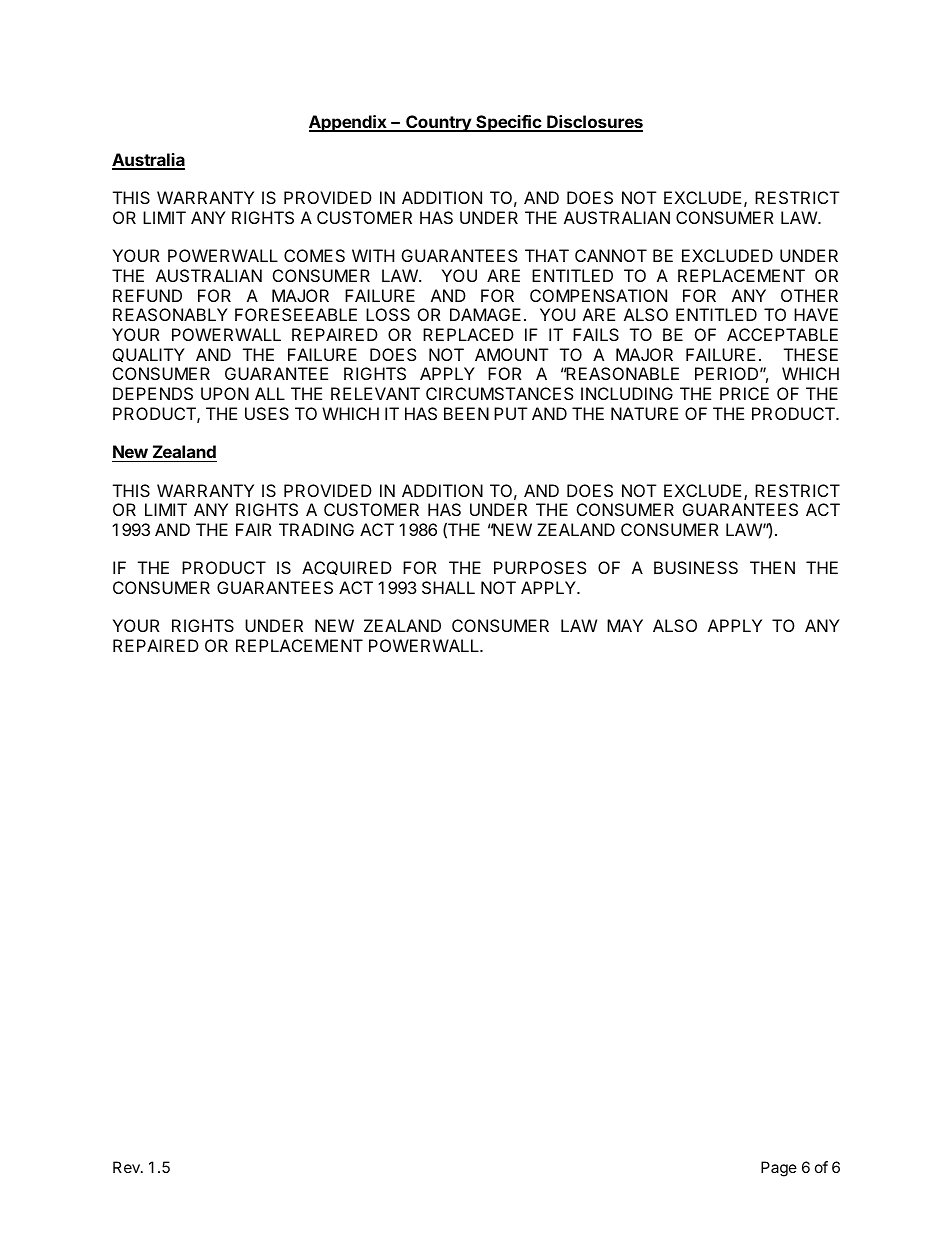  I want to click on PRICE, so click(744, 393).
